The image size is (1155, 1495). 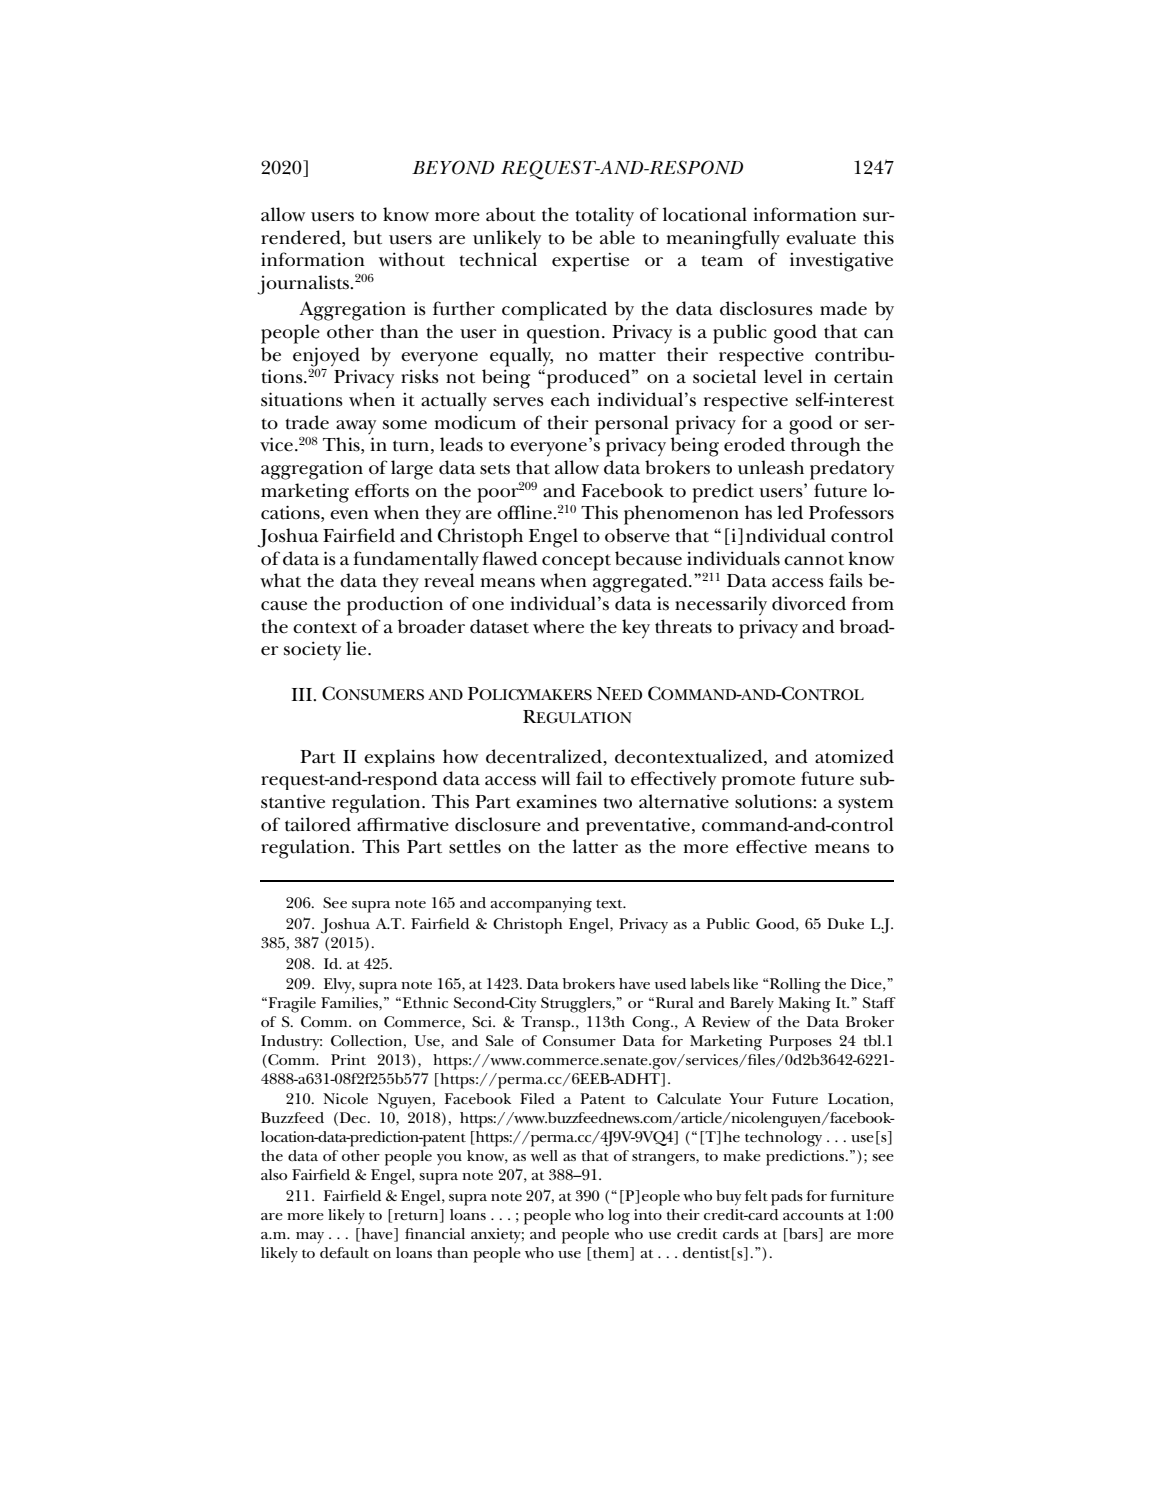 I want to click on latter, so click(x=595, y=846).
